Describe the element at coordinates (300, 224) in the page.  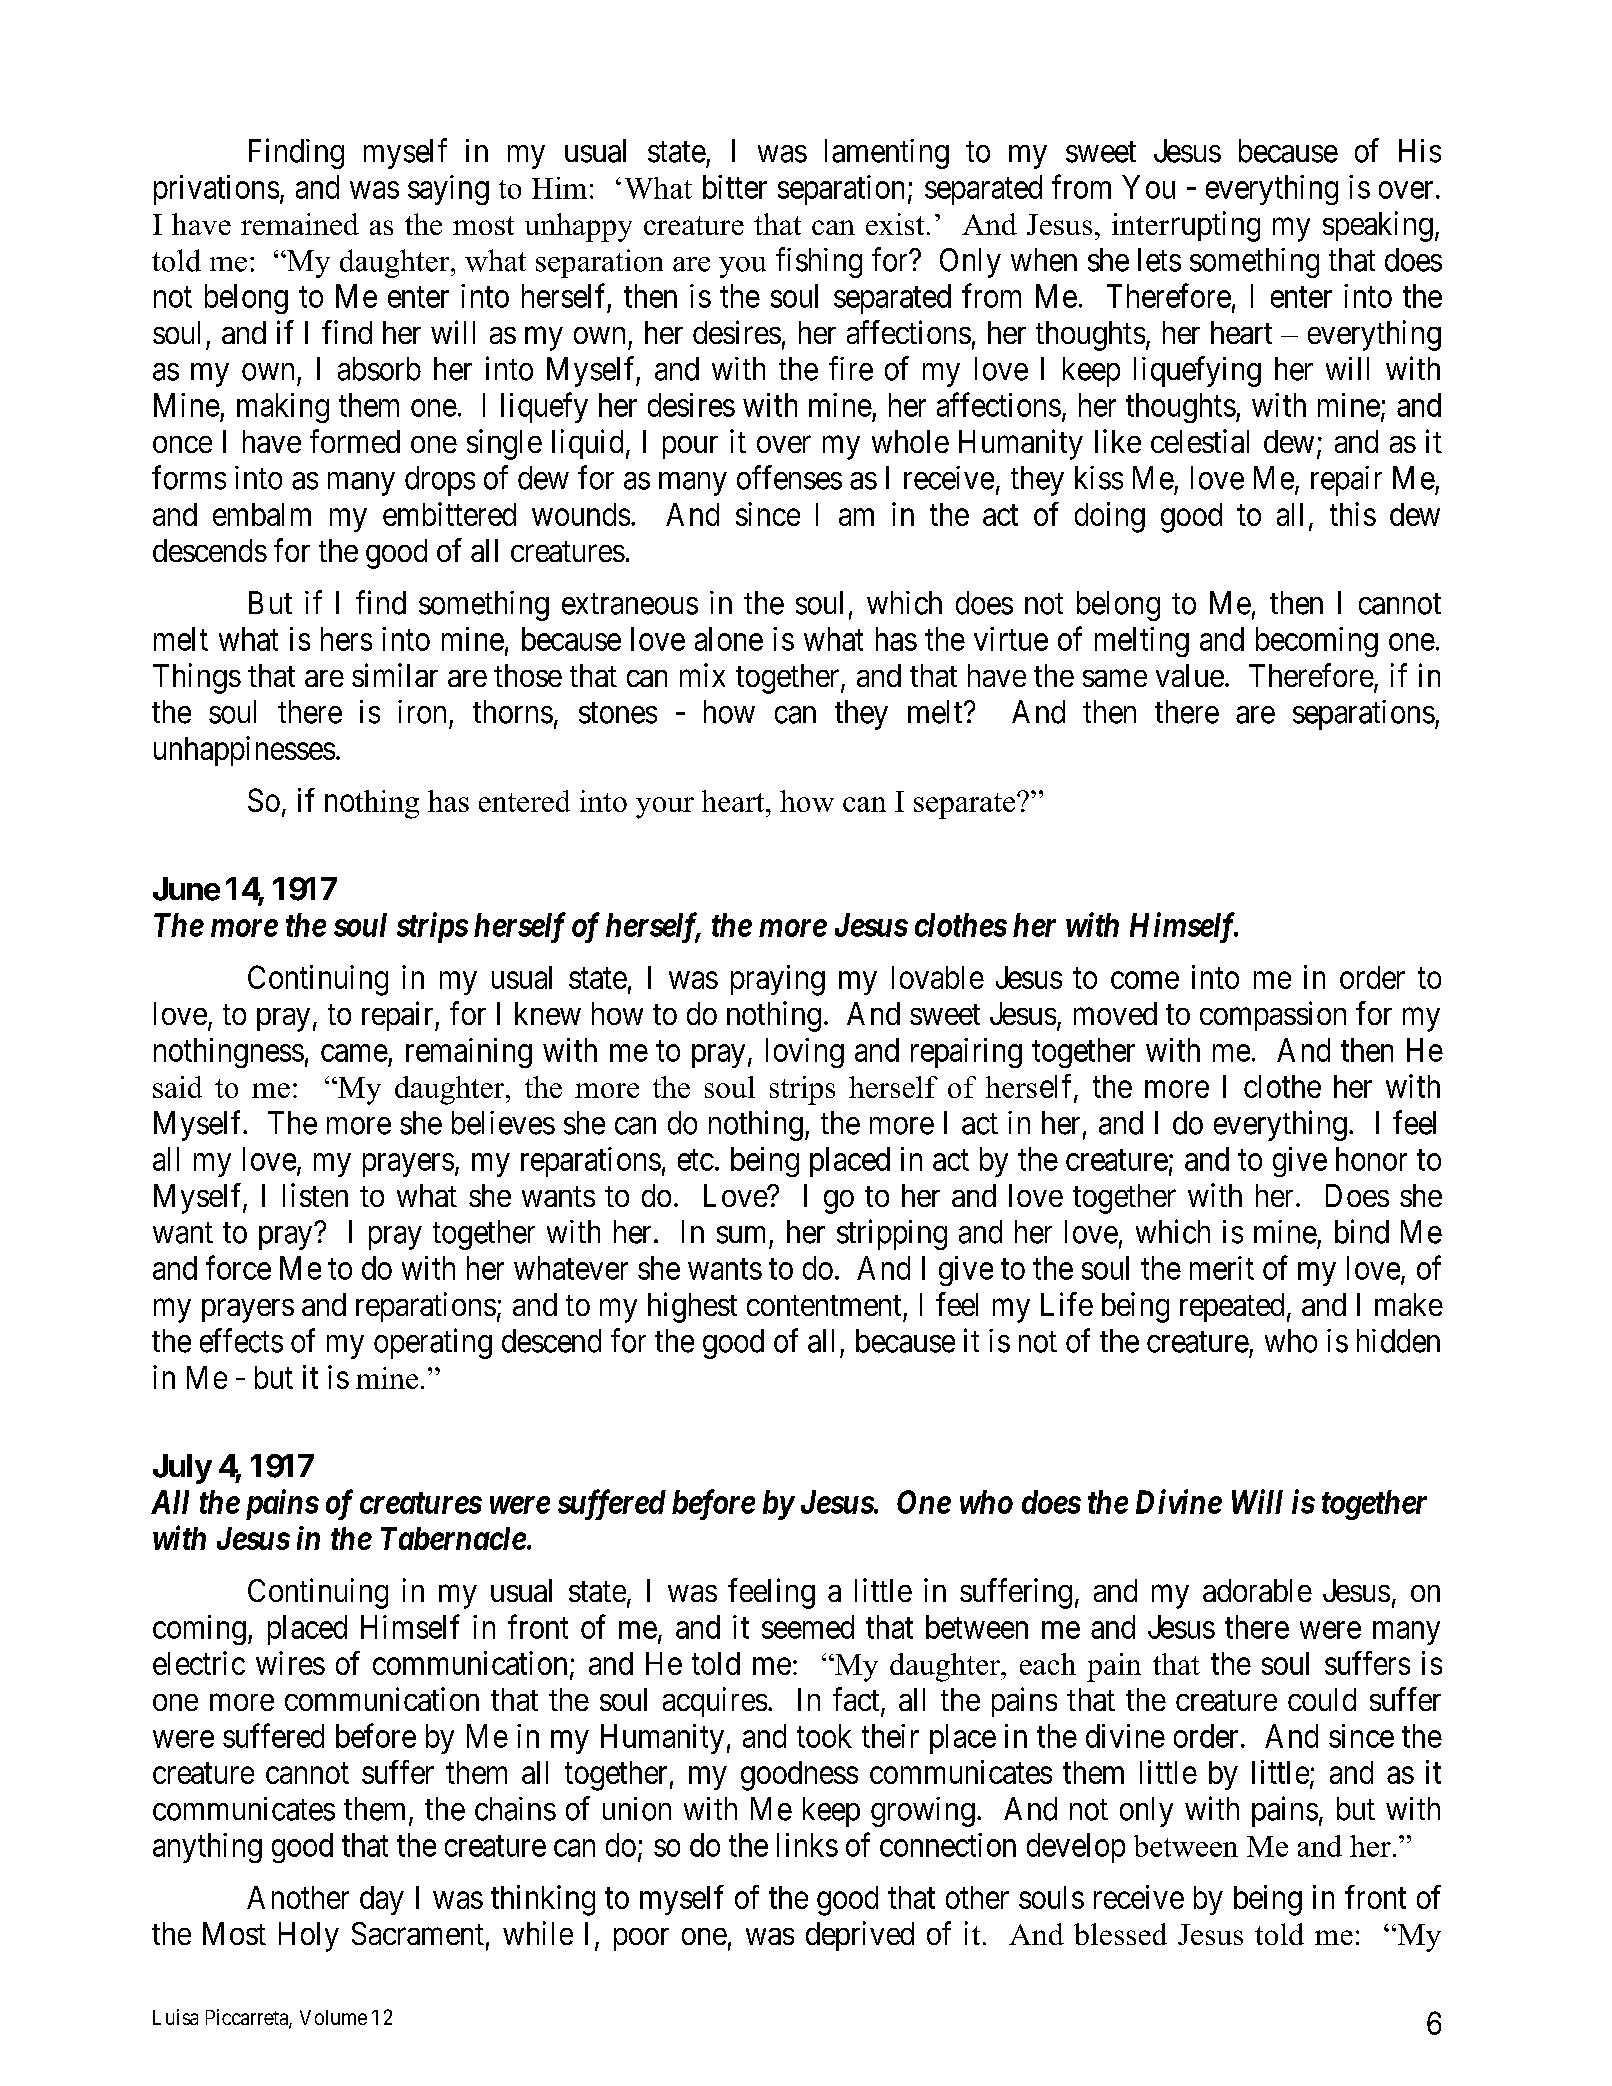
I see `remained` at that location.
